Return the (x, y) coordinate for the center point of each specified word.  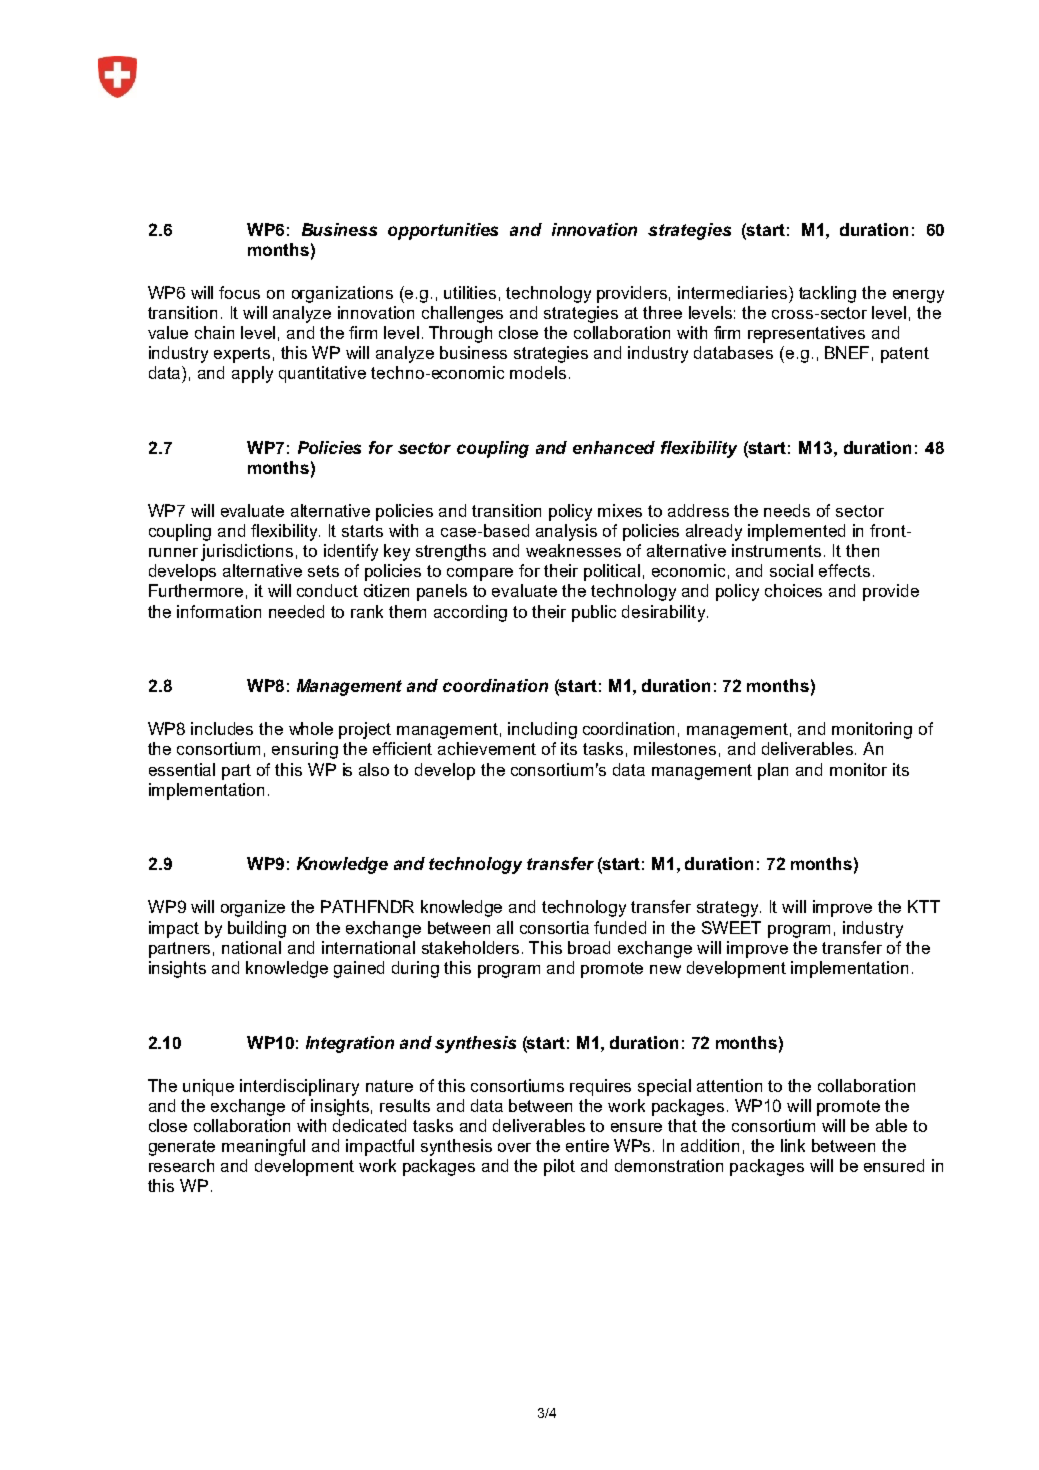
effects (844, 570)
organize (253, 908)
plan (773, 771)
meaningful (263, 1147)
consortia (554, 927)
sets (323, 571)
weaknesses (573, 550)
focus (239, 292)
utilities (470, 292)
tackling (827, 294)
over (514, 1147)
